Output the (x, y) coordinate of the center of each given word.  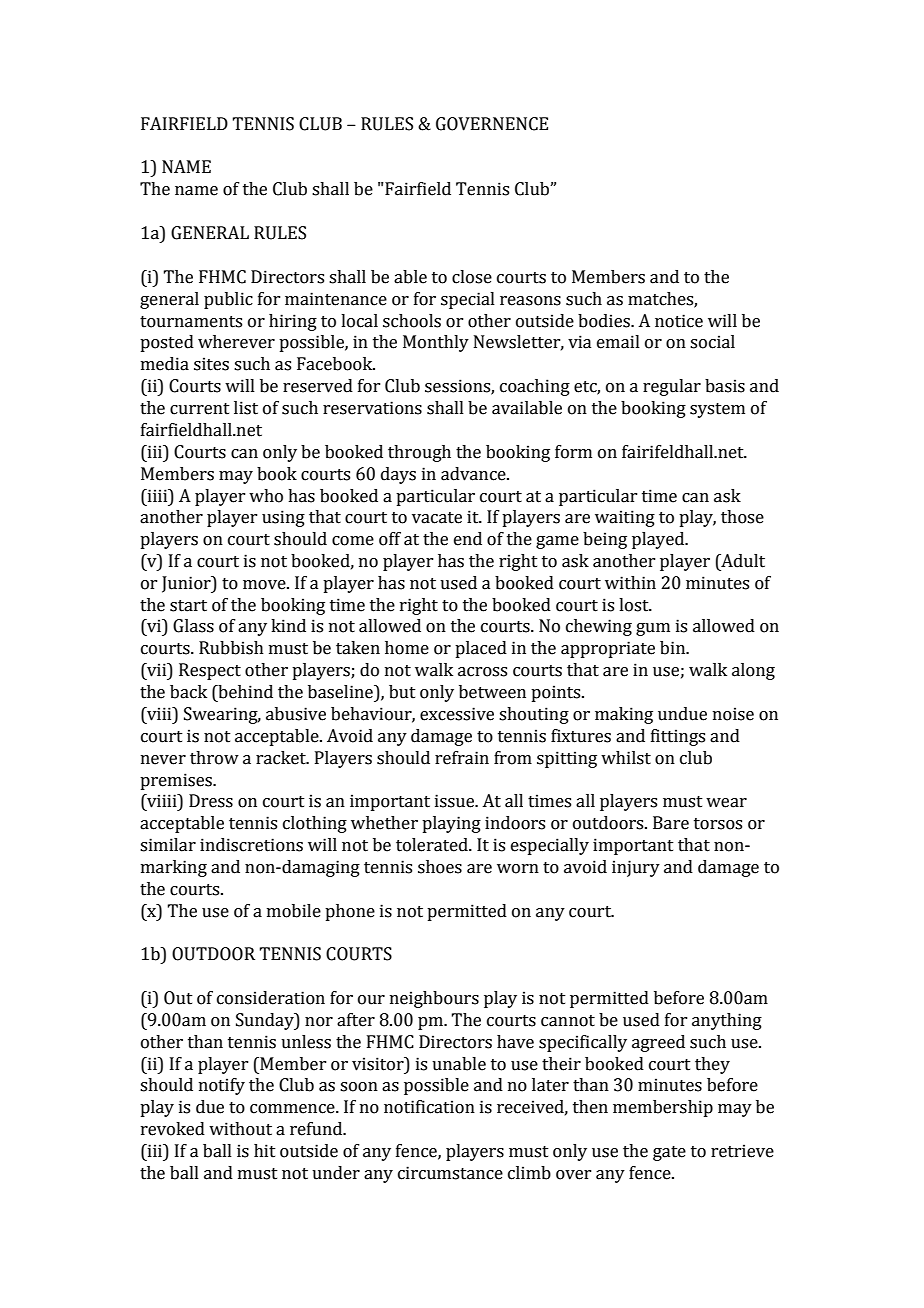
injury (636, 868)
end (468, 539)
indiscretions (251, 845)
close (472, 277)
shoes (440, 867)
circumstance (450, 1173)
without (240, 1129)
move (265, 585)
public (228, 300)
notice (679, 321)
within (630, 583)
